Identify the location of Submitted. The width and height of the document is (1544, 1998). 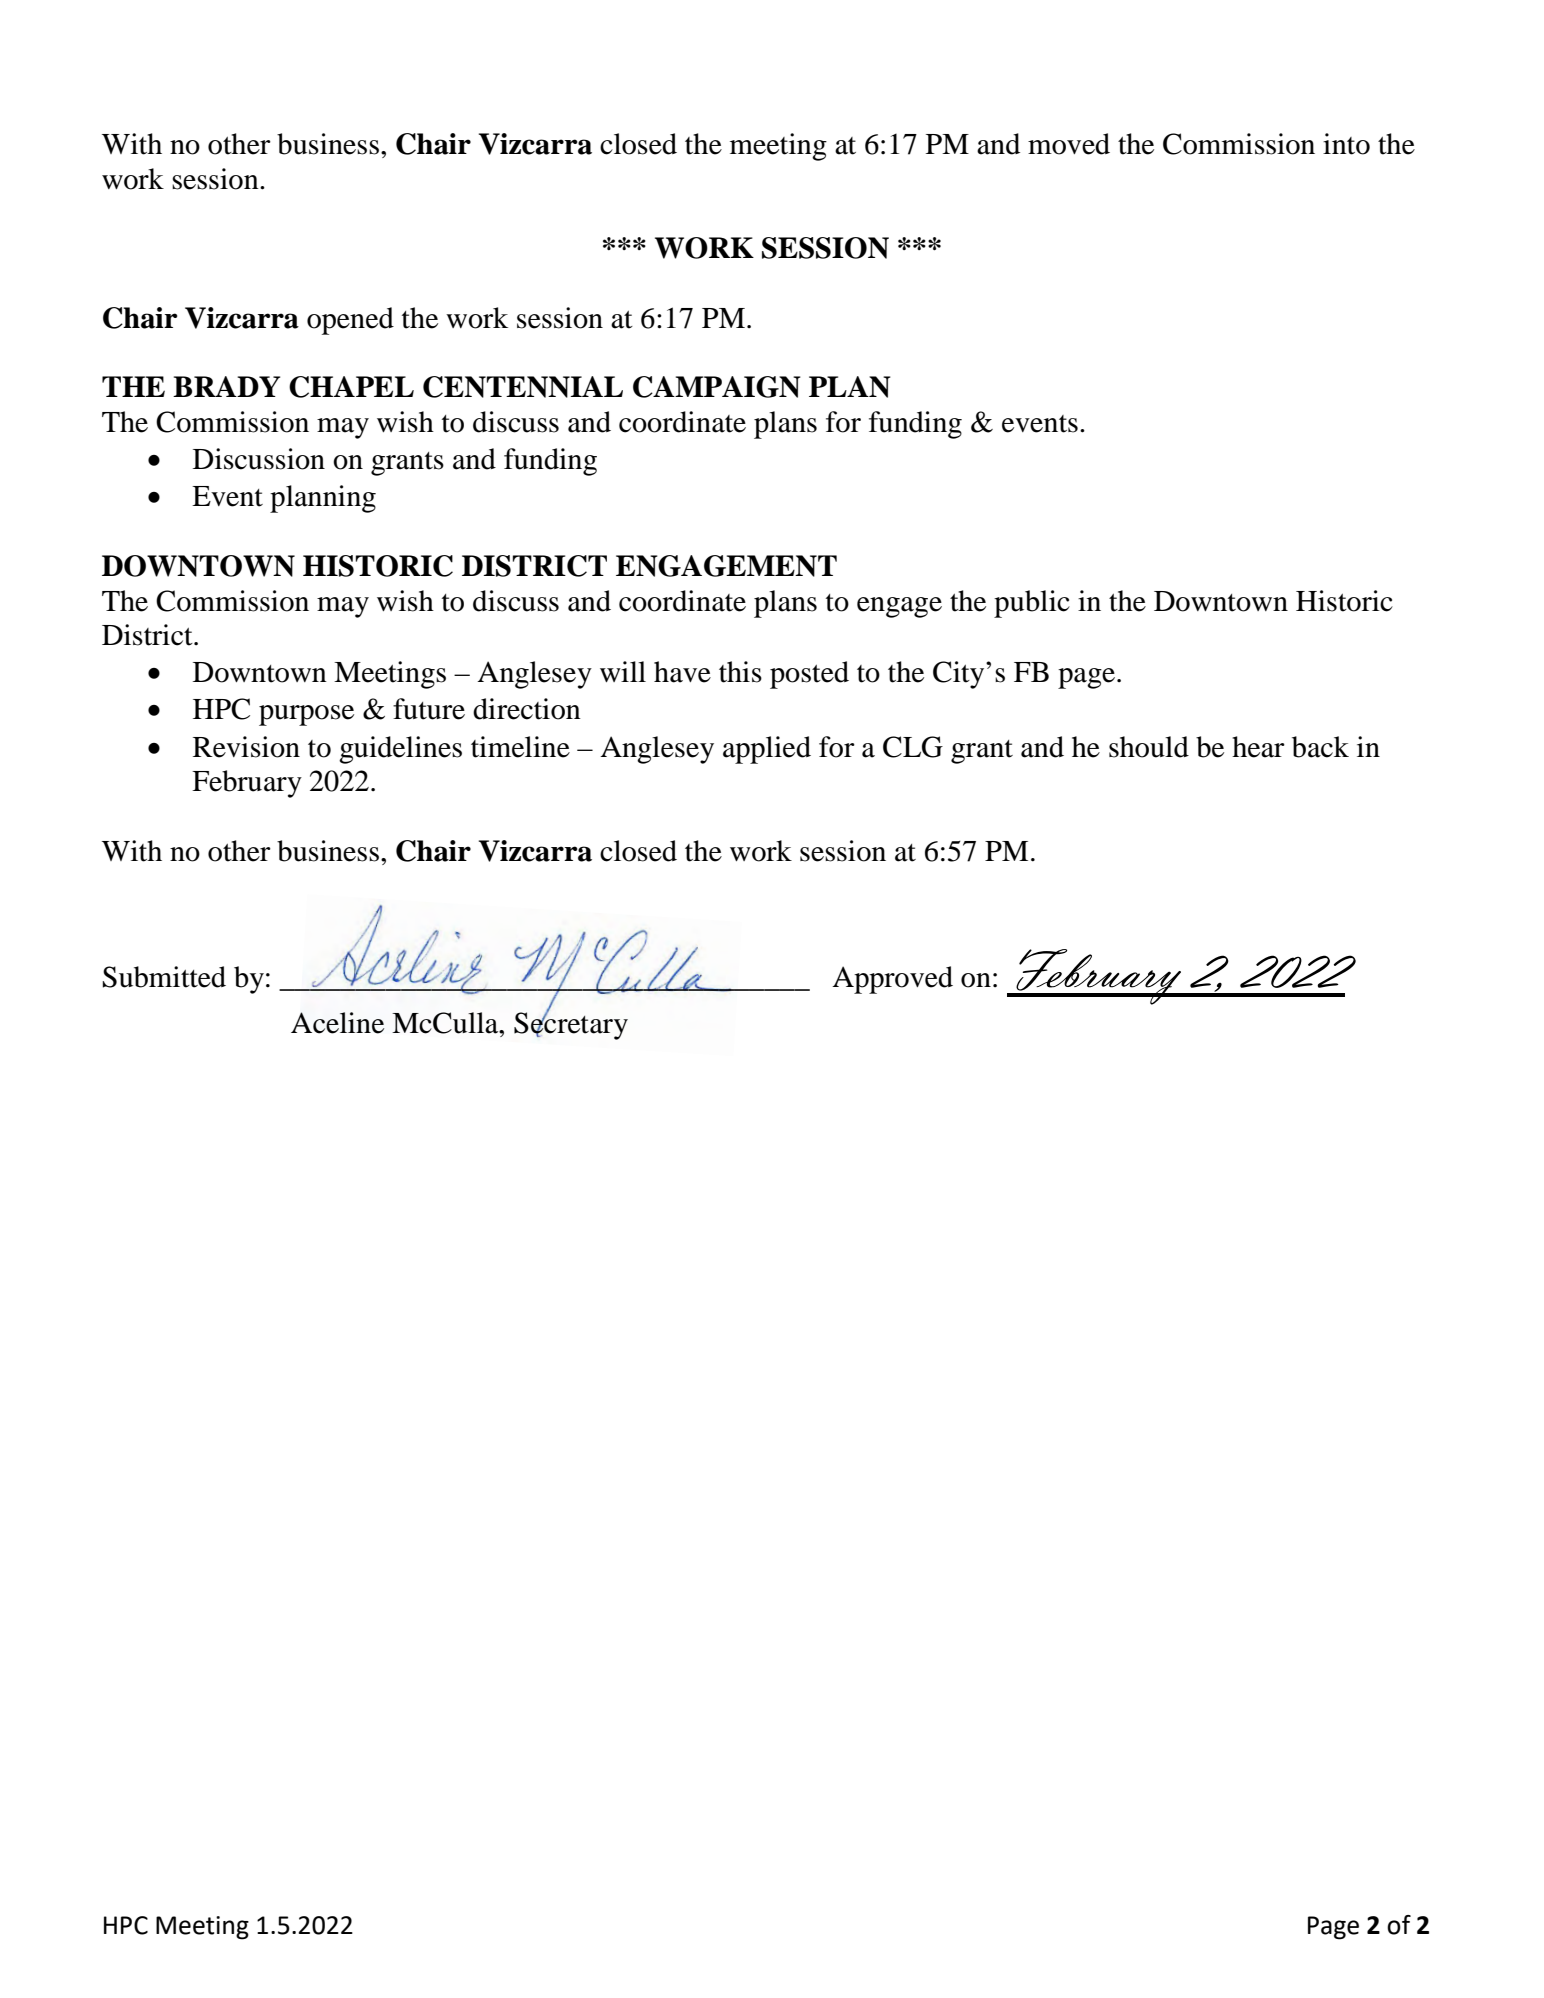
(164, 977).
